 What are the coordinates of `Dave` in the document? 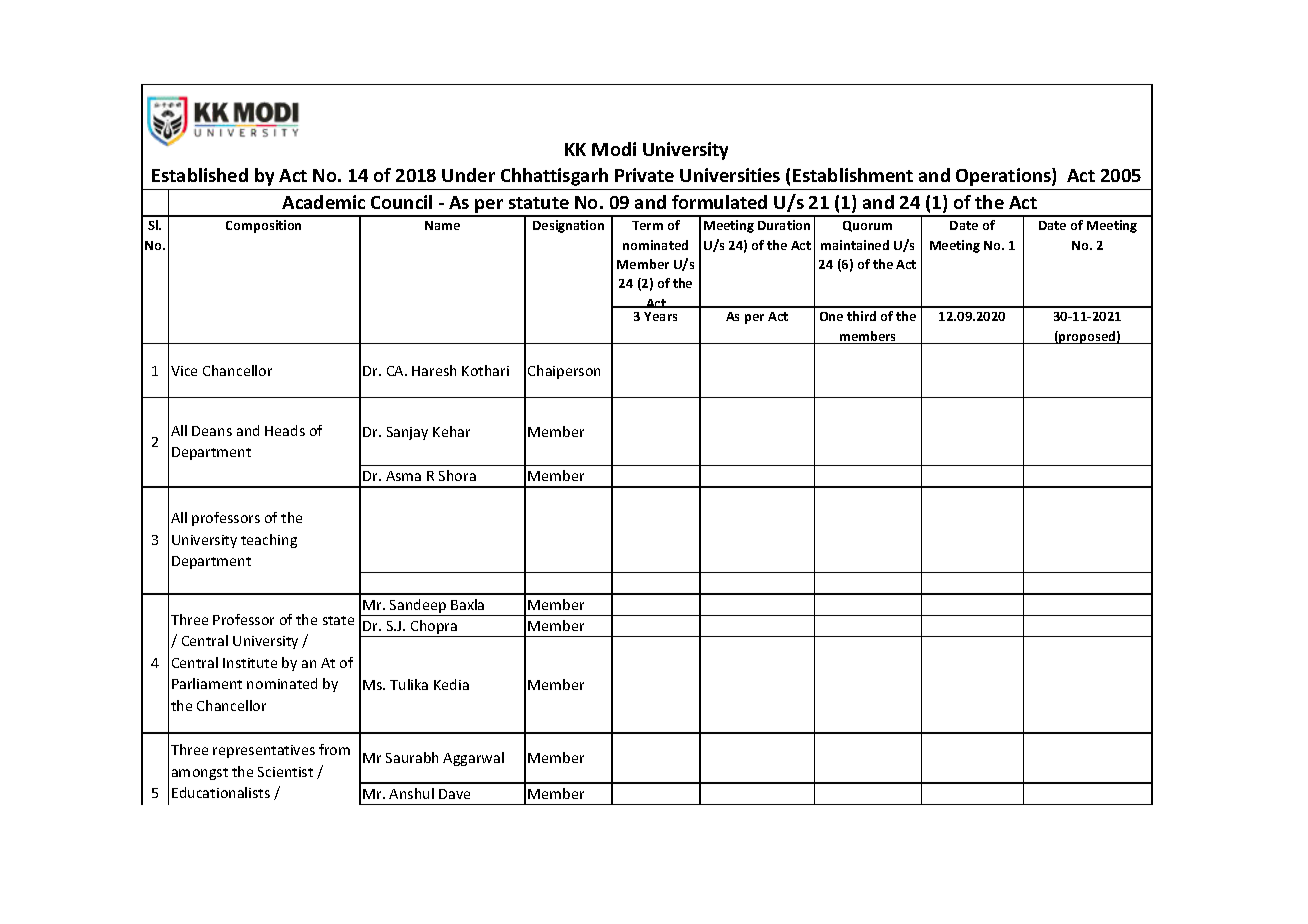 It's located at (454, 794).
